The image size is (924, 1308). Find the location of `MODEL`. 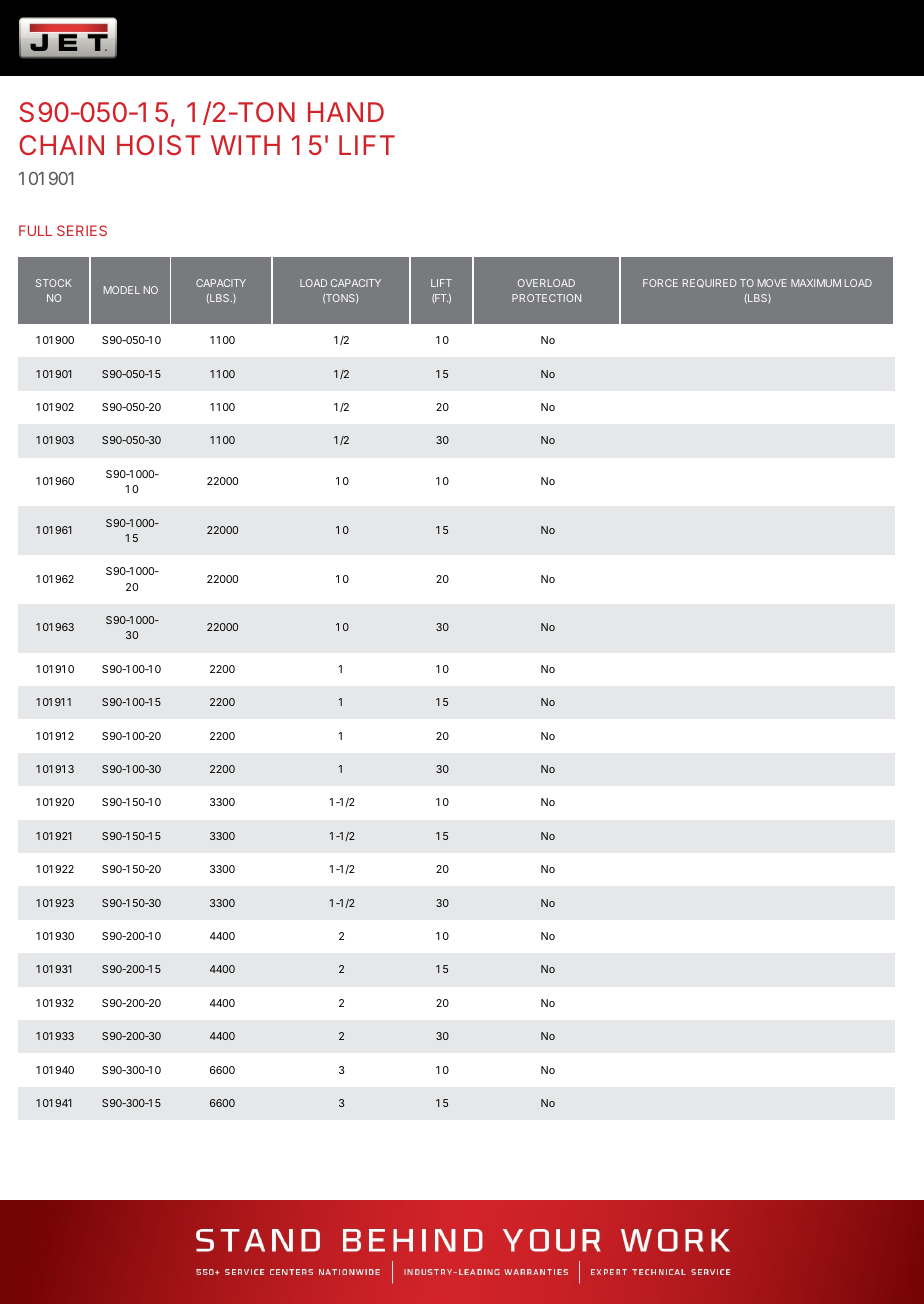

MODEL is located at coordinates (122, 290).
